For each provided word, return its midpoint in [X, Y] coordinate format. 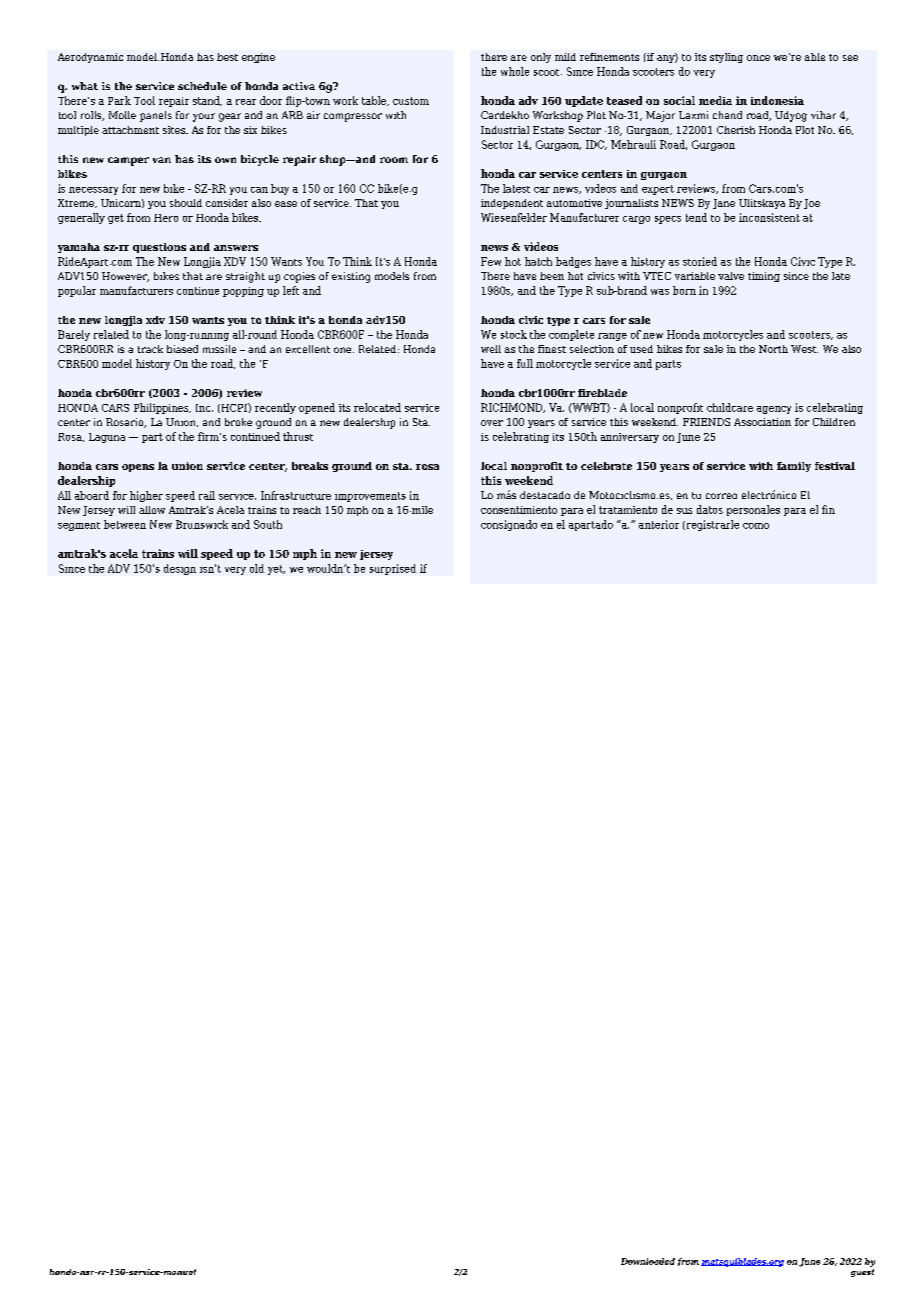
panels [156, 116]
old [257, 568]
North [773, 349]
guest [862, 1273]
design [180, 569]
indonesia [777, 100]
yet [276, 570]
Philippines [162, 408]
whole [515, 71]
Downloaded [648, 1261]
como [756, 526]
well [491, 349]
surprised [393, 569]
